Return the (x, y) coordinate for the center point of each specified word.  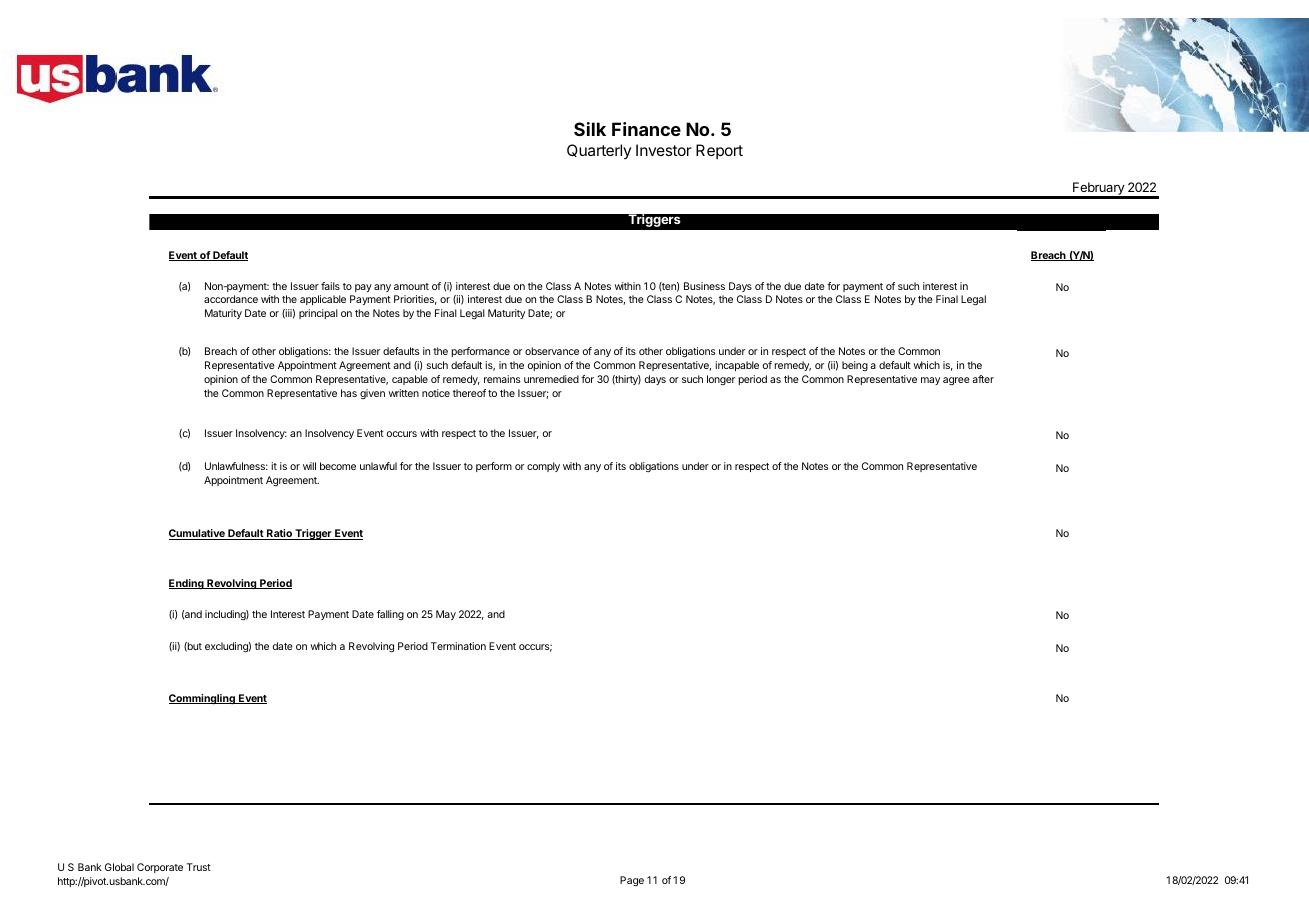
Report (719, 151)
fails (330, 286)
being (855, 366)
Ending (187, 584)
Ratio (279, 534)
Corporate (160, 868)
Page (632, 881)
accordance (231, 299)
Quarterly (599, 151)
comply (543, 467)
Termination (458, 646)
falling (390, 615)
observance (552, 351)
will (309, 466)
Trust (199, 867)
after (983, 379)
